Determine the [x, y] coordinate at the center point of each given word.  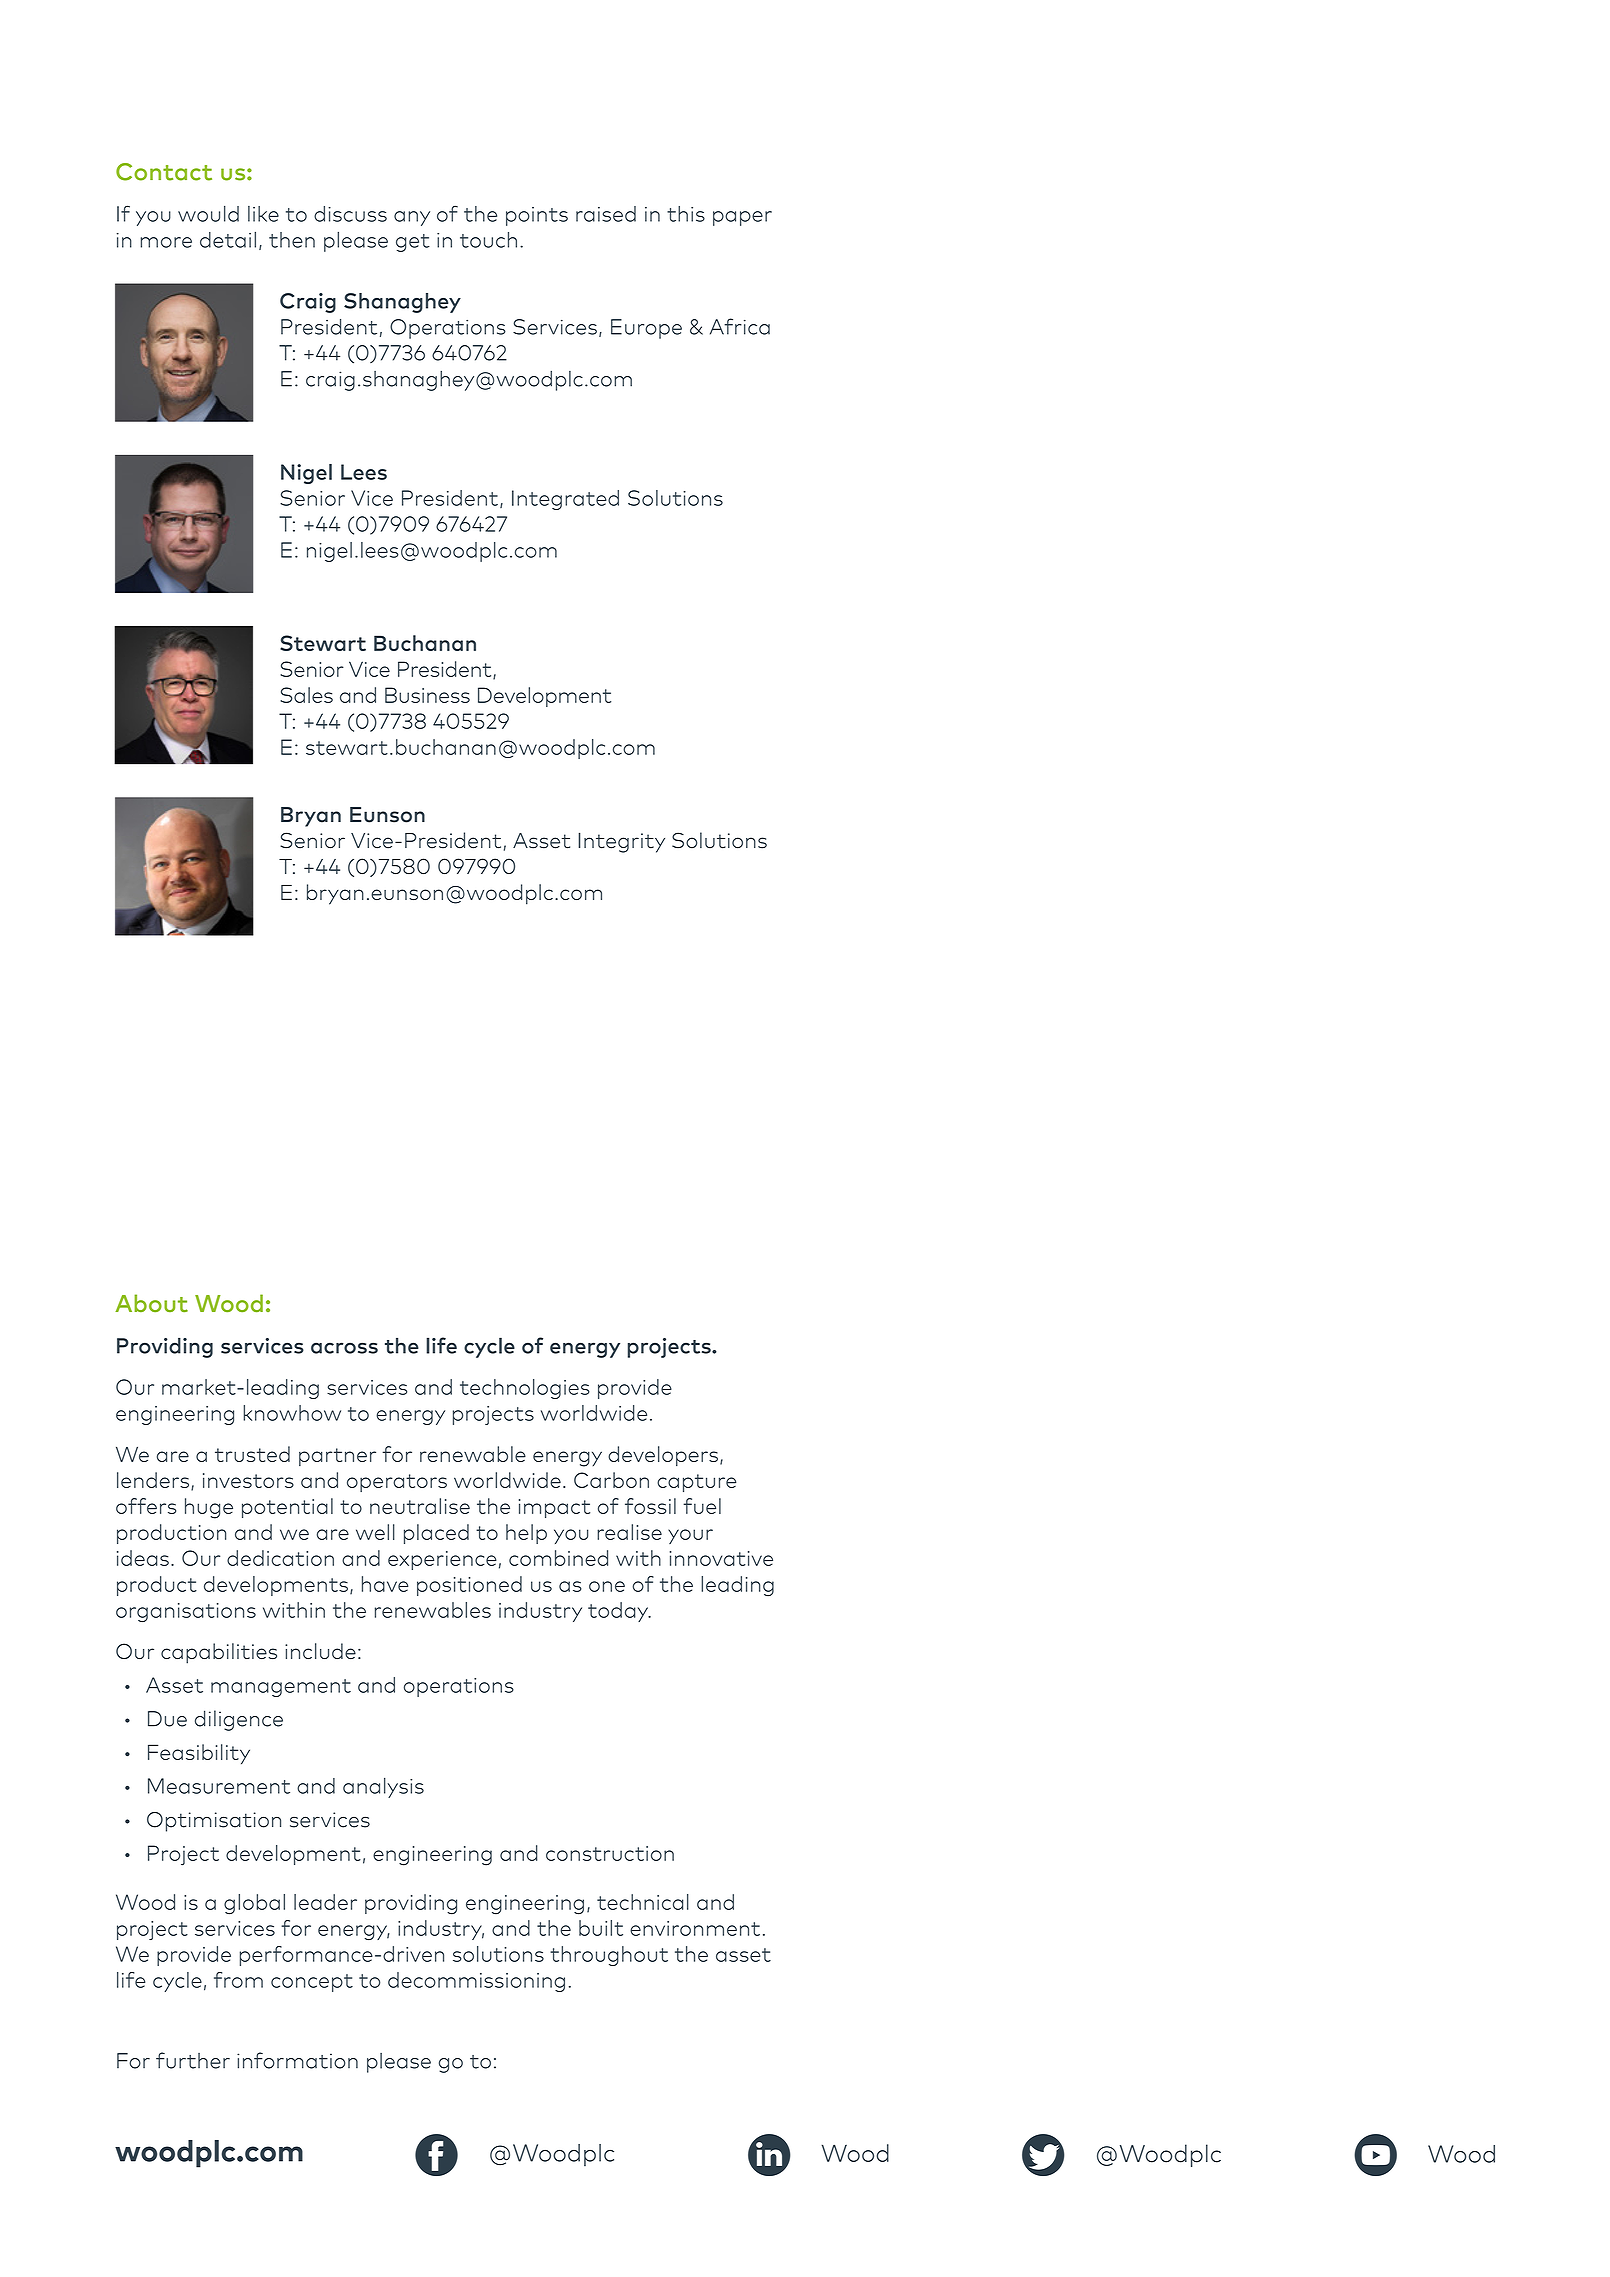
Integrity [621, 842]
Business [427, 695]
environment [695, 1928]
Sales [306, 695]
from [238, 1980]
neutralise [420, 1506]
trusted [252, 1454]
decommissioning [476, 1982]
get [413, 243]
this [686, 214]
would [208, 213]
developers [663, 1456]
